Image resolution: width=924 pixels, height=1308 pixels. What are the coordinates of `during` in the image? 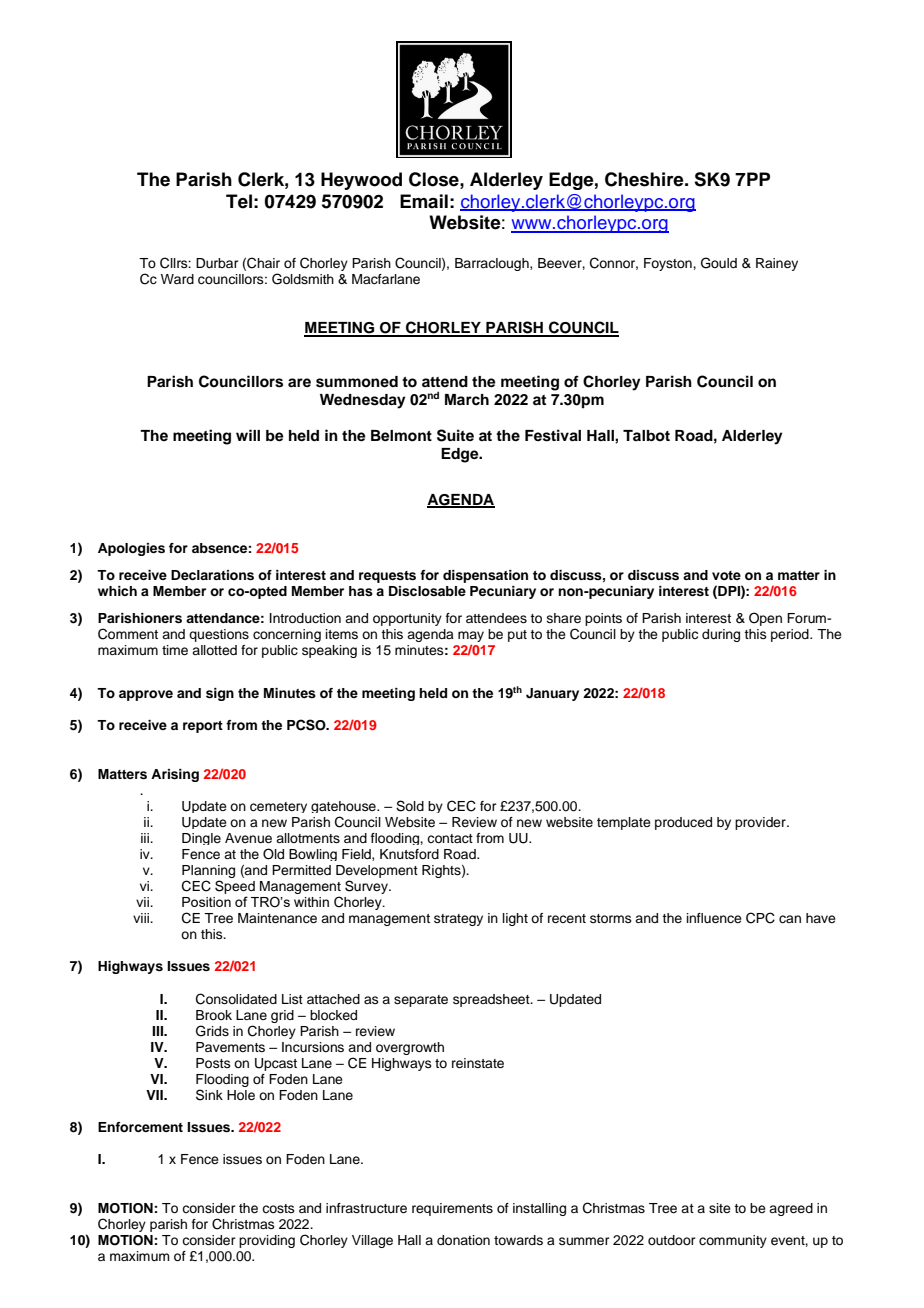 It's located at (721, 635).
